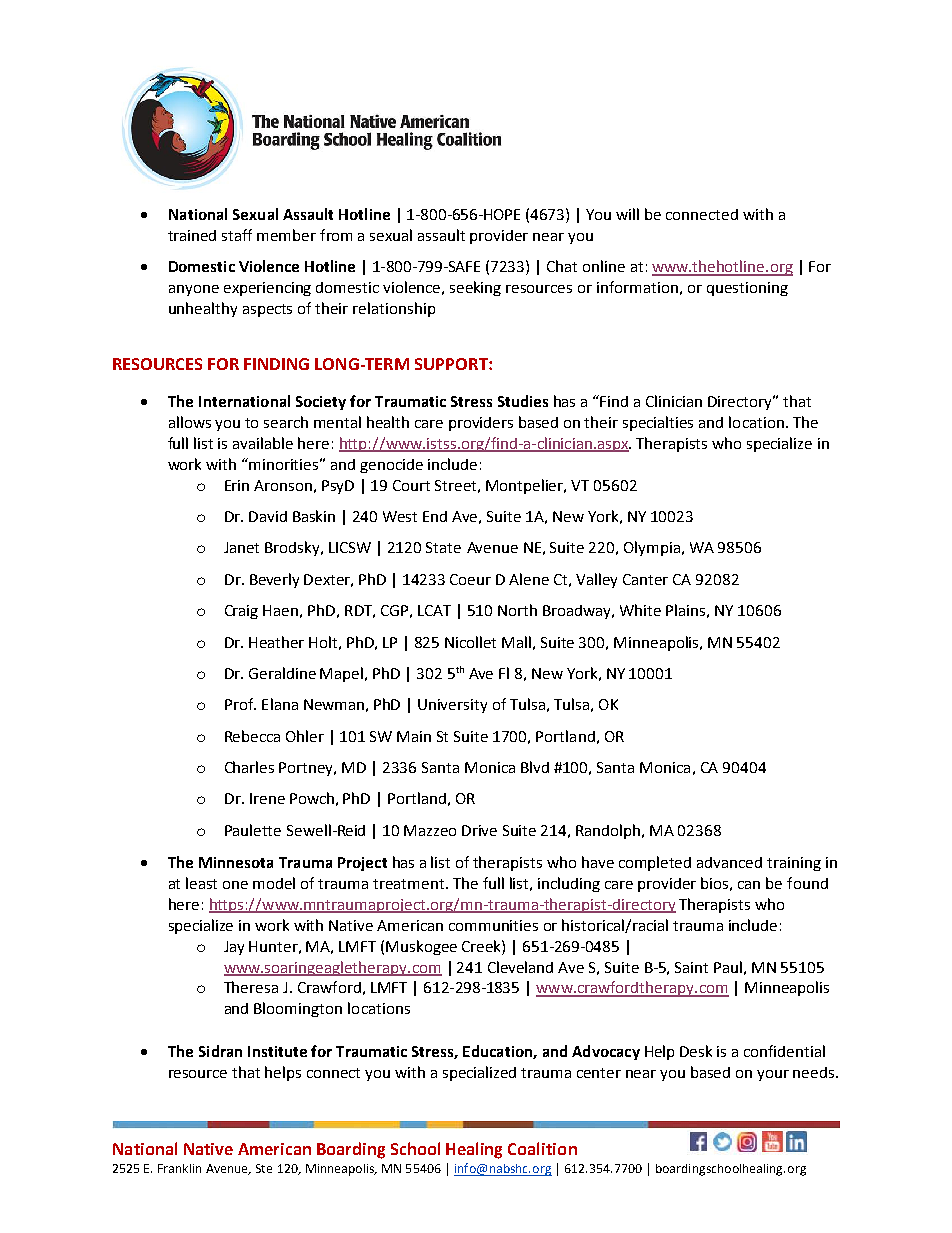  I want to click on Prof, so click(240, 704).
